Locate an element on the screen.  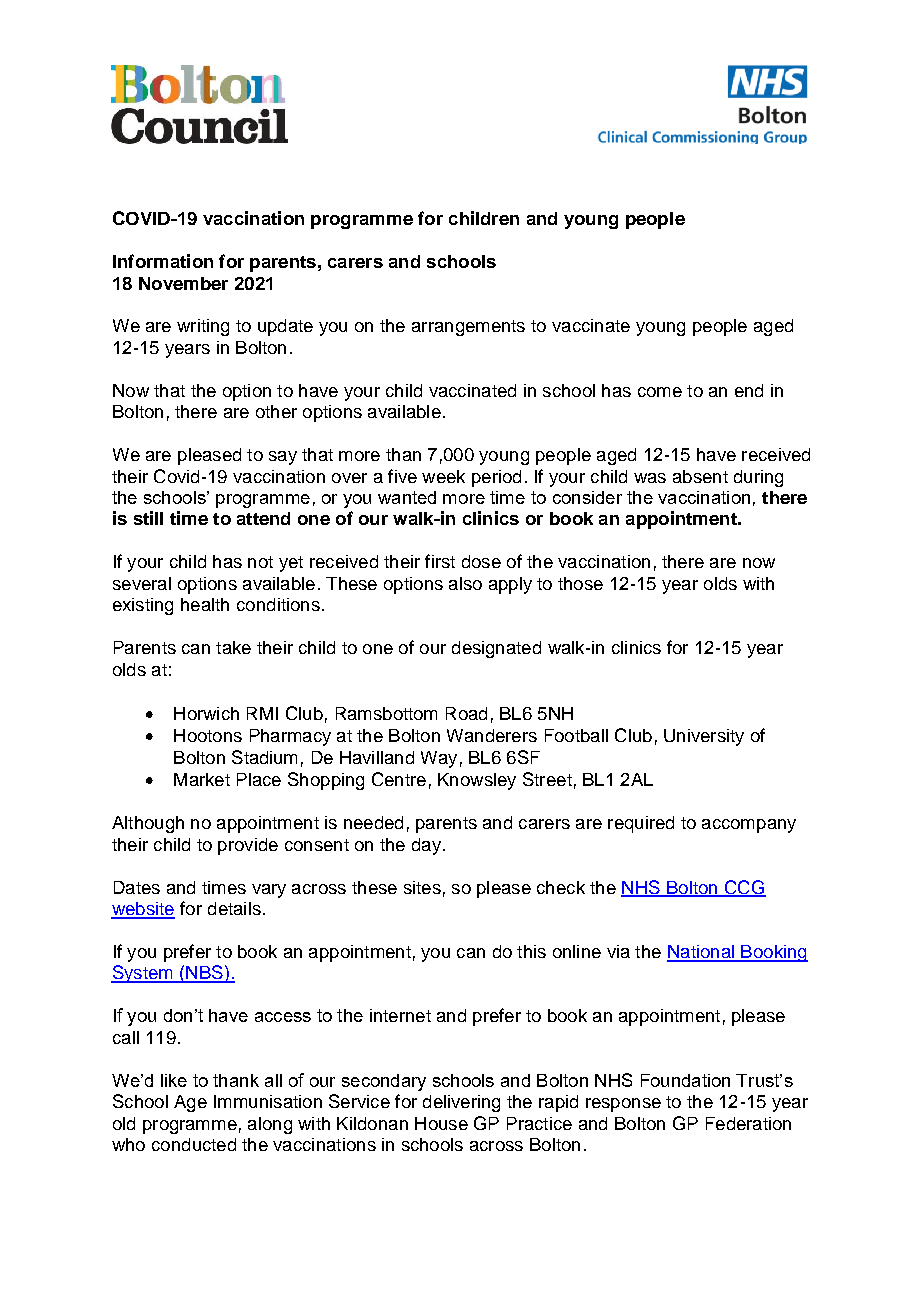
University is located at coordinates (704, 737).
